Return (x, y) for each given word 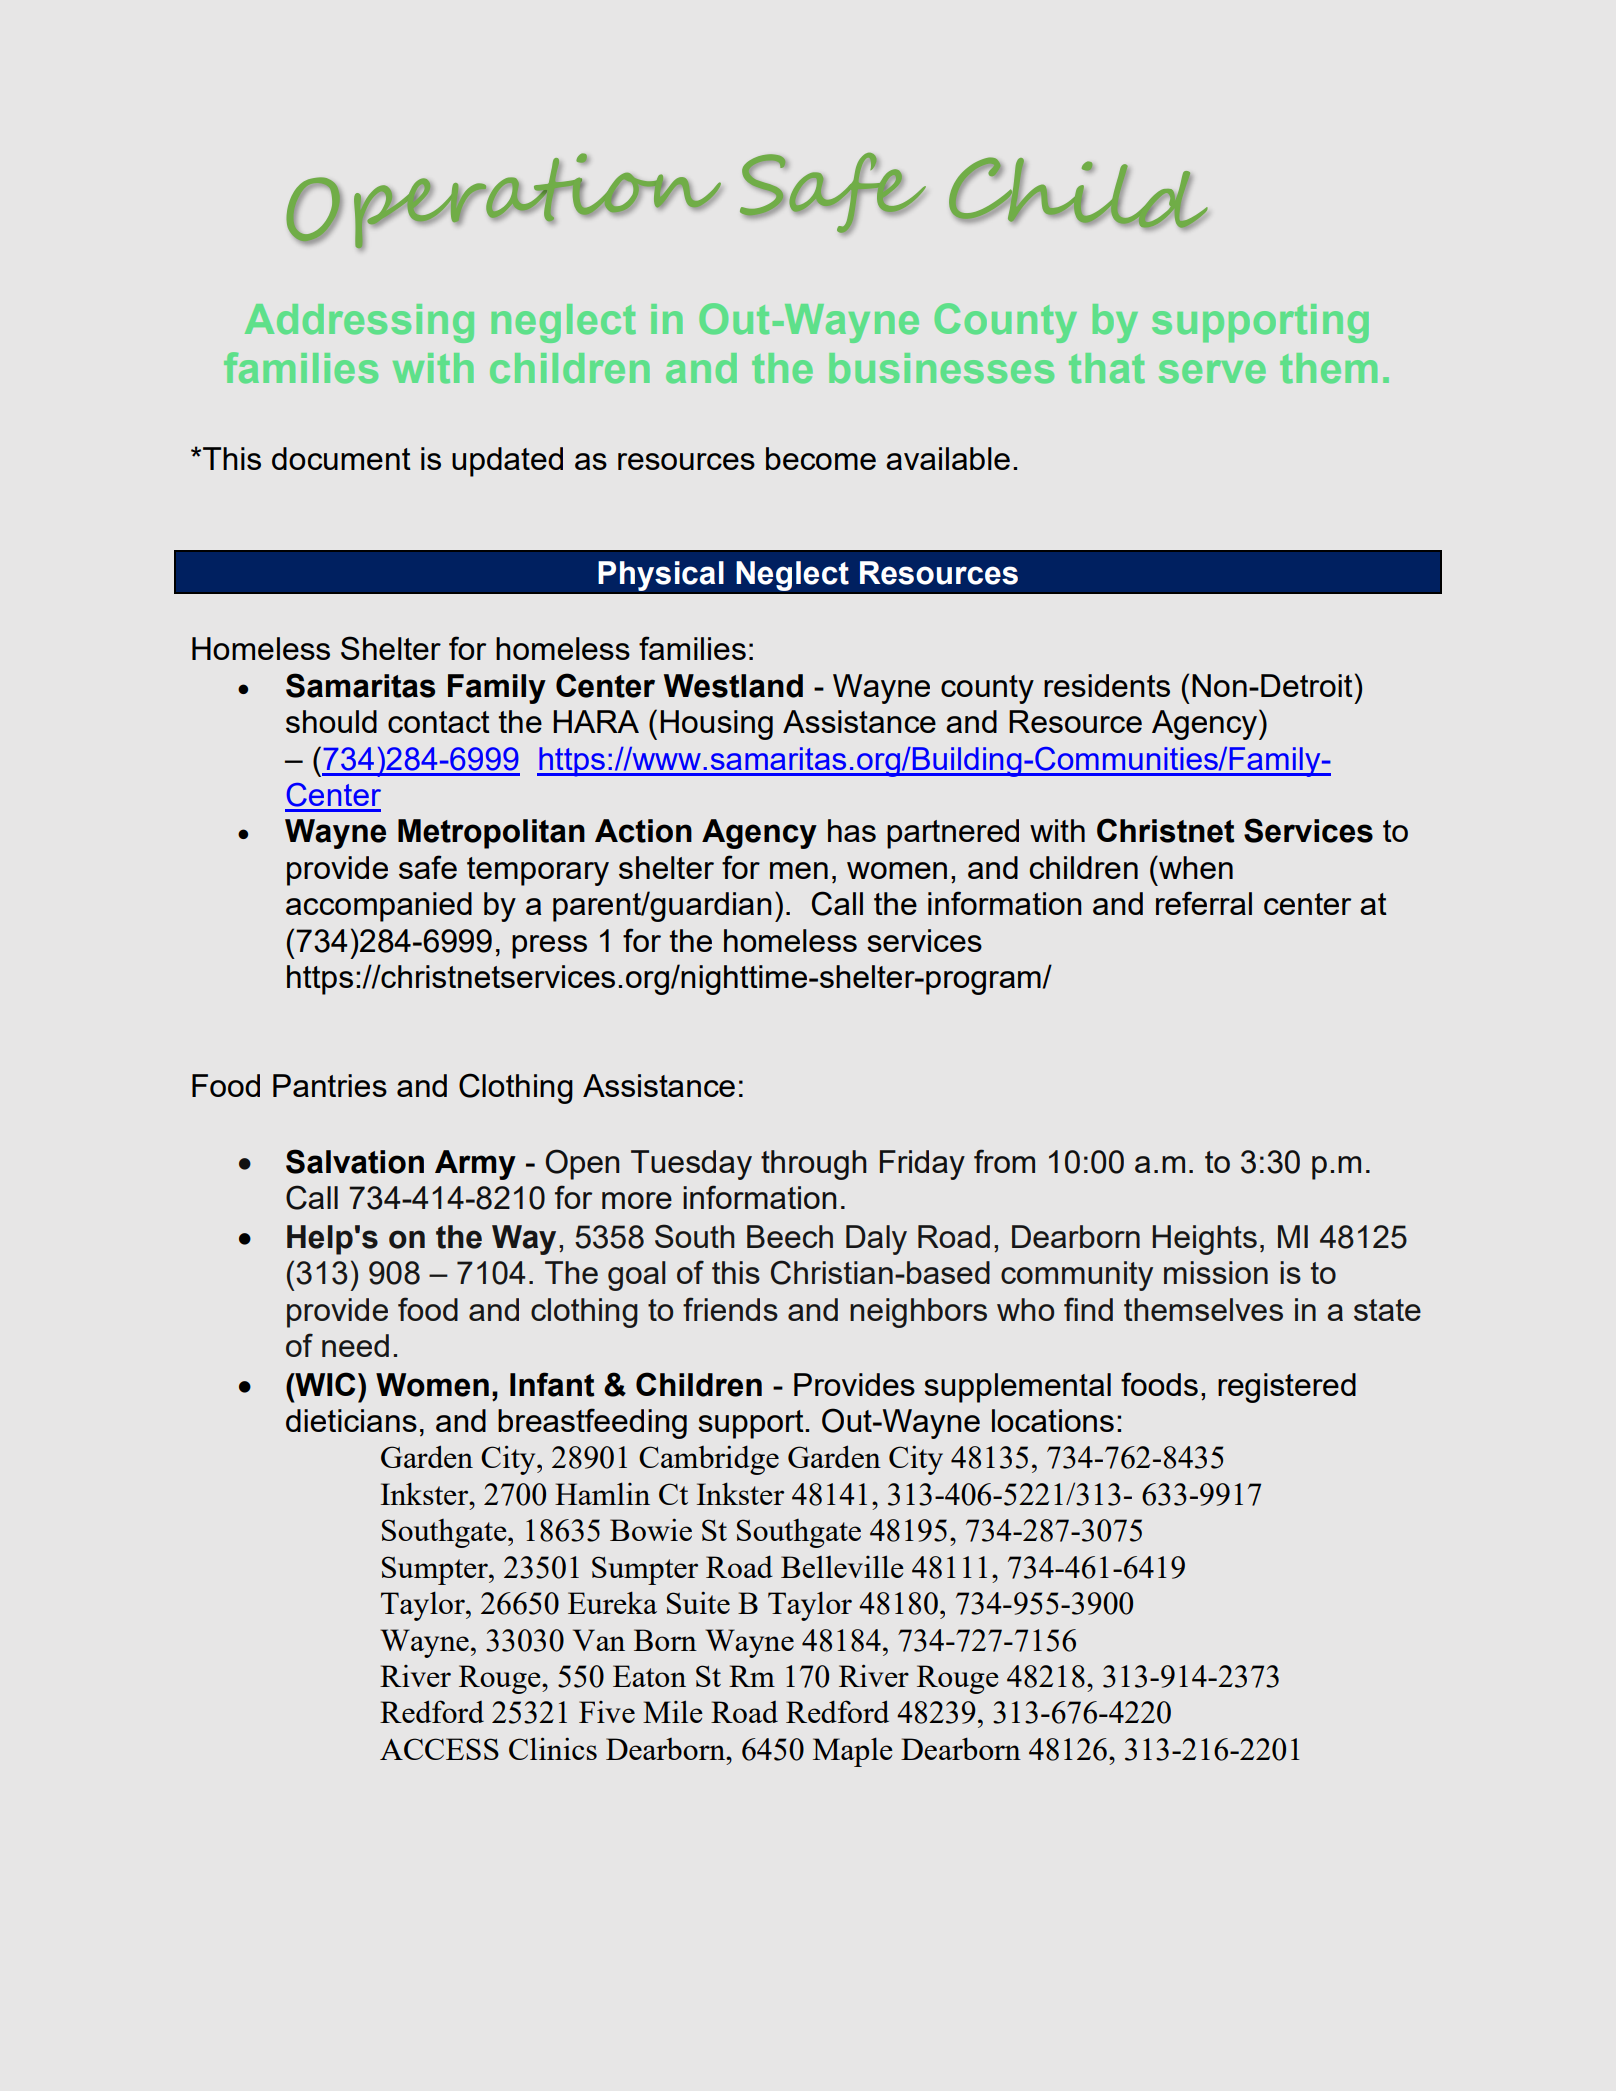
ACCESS (439, 1749)
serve (1212, 372)
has (852, 830)
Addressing (359, 323)
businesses (941, 368)
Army (475, 1165)
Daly (876, 1240)
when (1195, 867)
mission (1216, 1272)
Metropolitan (491, 834)
